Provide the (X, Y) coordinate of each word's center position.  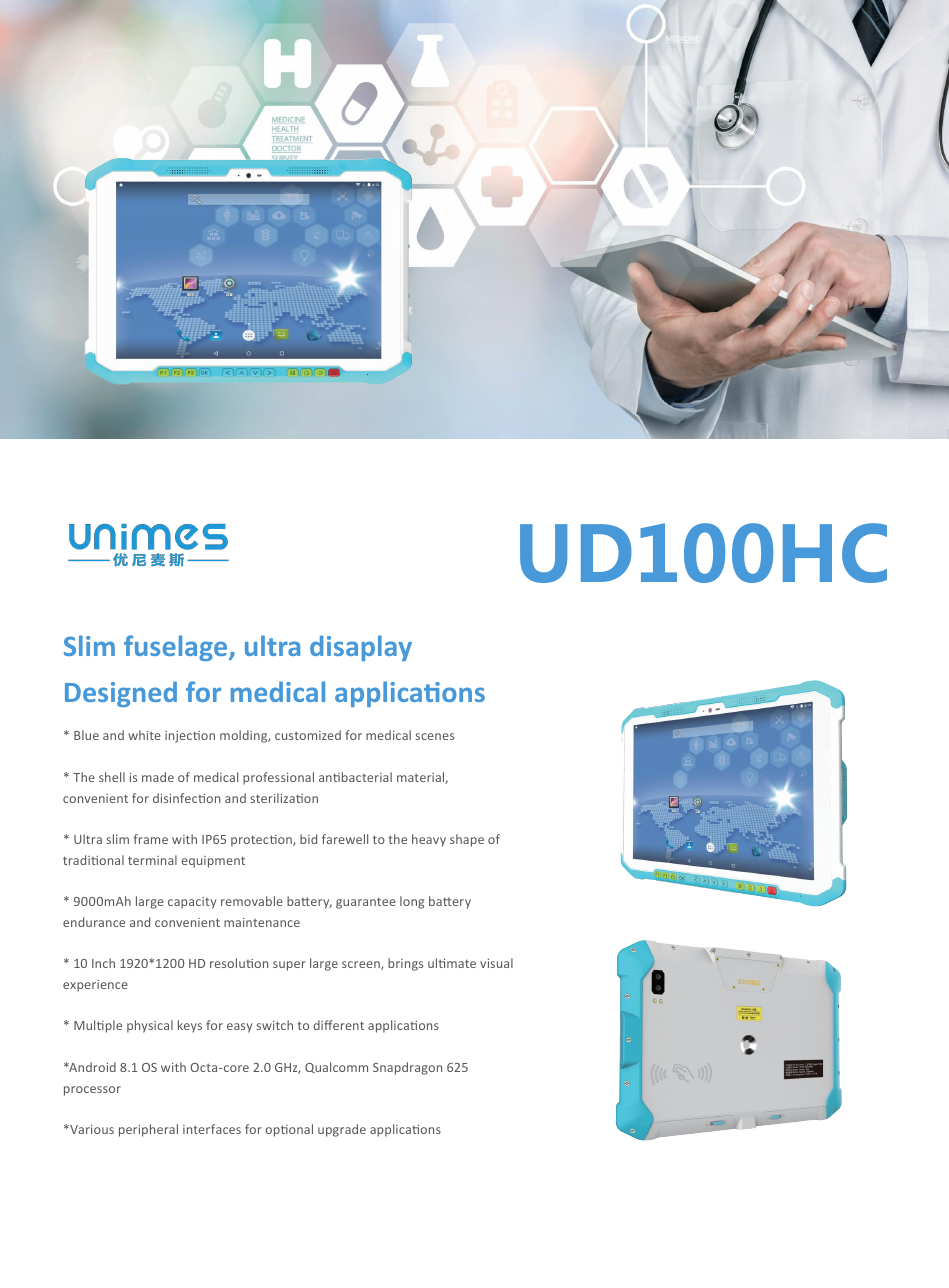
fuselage (177, 648)
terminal (152, 860)
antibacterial (355, 777)
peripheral (148, 1130)
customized (308, 735)
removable (252, 901)
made (158, 777)
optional (289, 1130)
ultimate (452, 963)
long (412, 902)
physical (150, 1026)
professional (278, 778)
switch (275, 1025)
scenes (435, 736)
